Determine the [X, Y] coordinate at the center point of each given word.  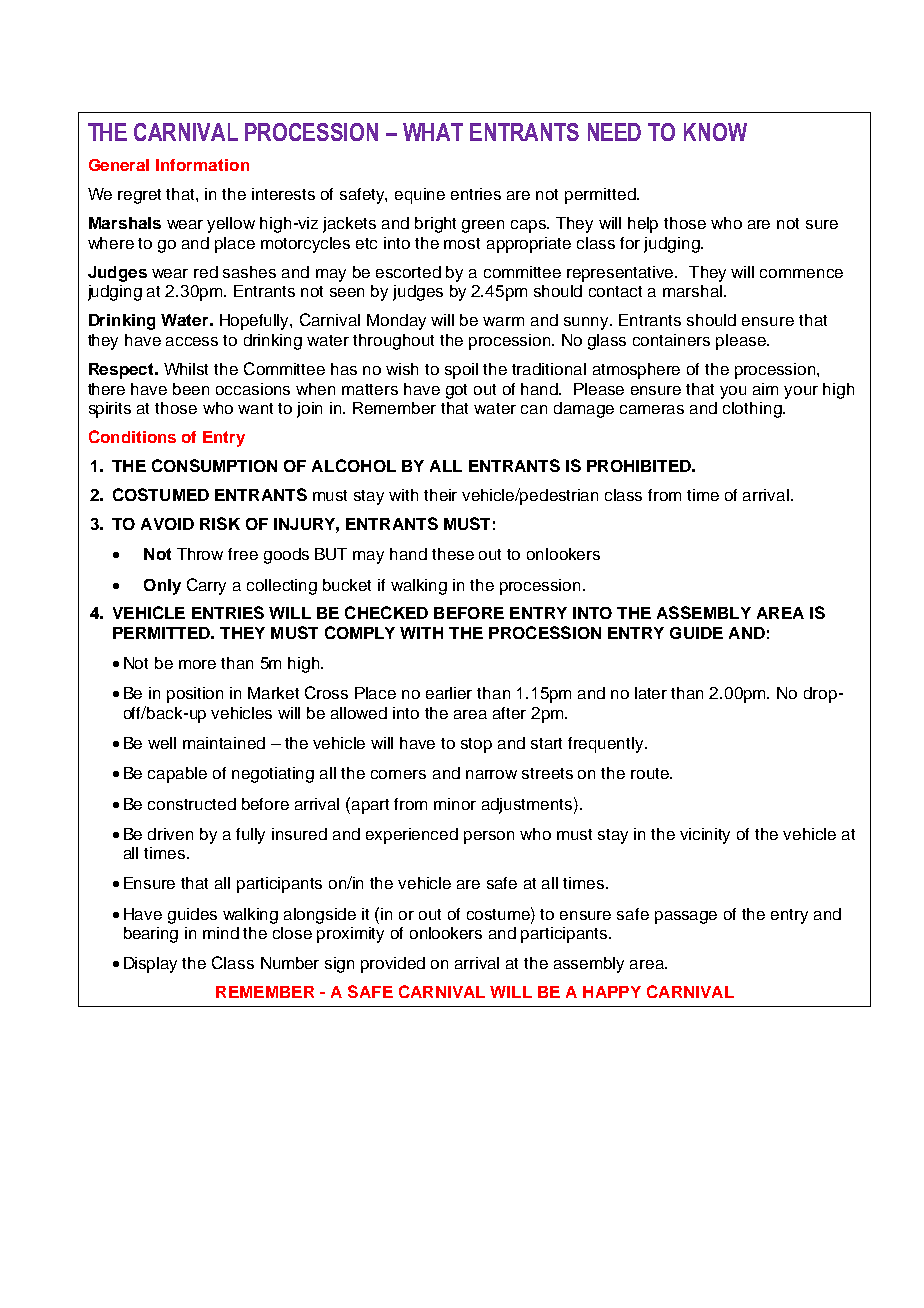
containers [671, 340]
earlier [449, 693]
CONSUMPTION [214, 465]
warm [503, 321]
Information [202, 165]
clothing [753, 410]
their [440, 495]
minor [455, 804]
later [651, 693]
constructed [192, 804]
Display [150, 965]
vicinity [705, 836]
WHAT [433, 132]
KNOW [715, 132]
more [197, 664]
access [192, 341]
